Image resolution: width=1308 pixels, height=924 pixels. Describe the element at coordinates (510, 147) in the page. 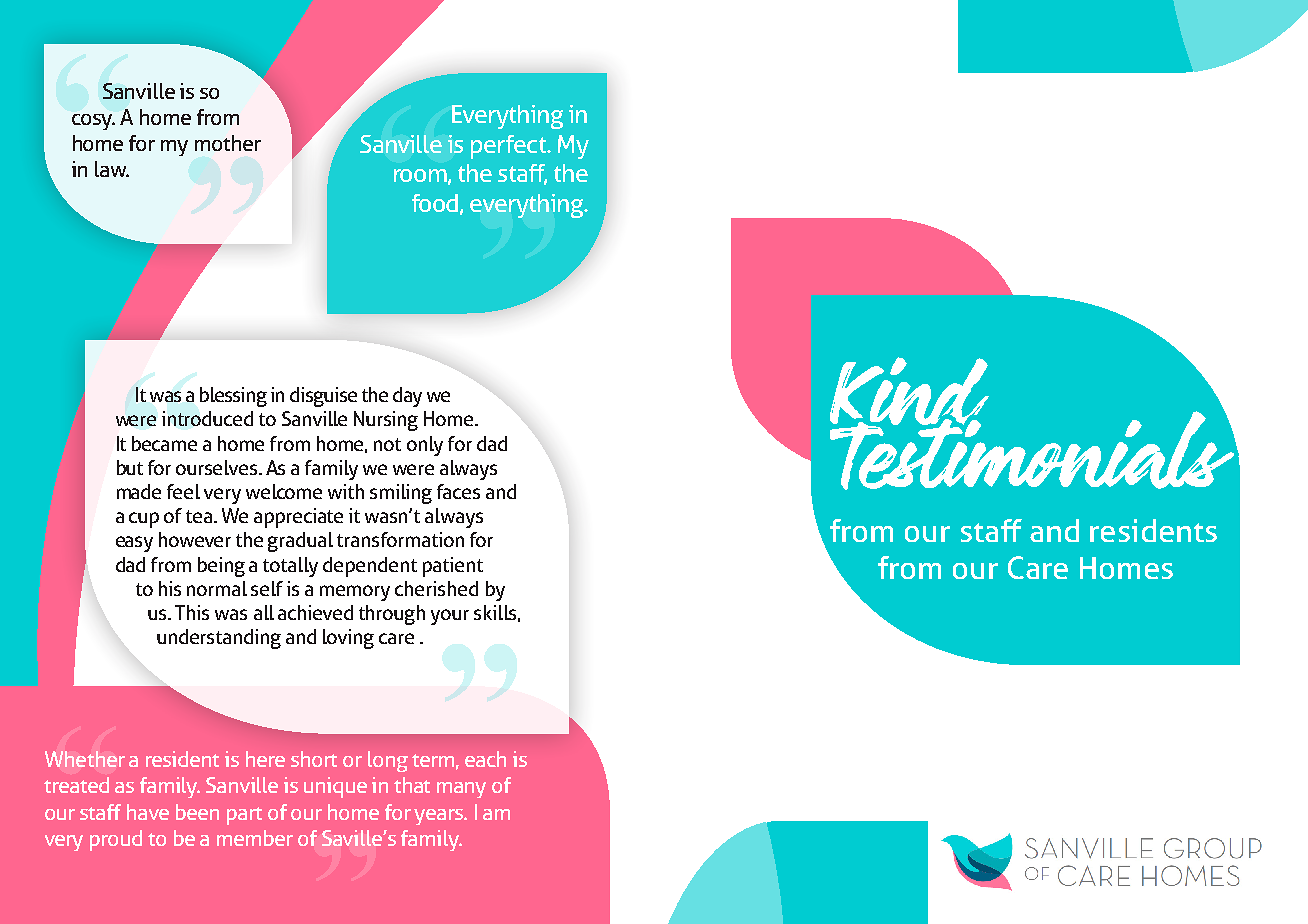

I see `perfect` at that location.
